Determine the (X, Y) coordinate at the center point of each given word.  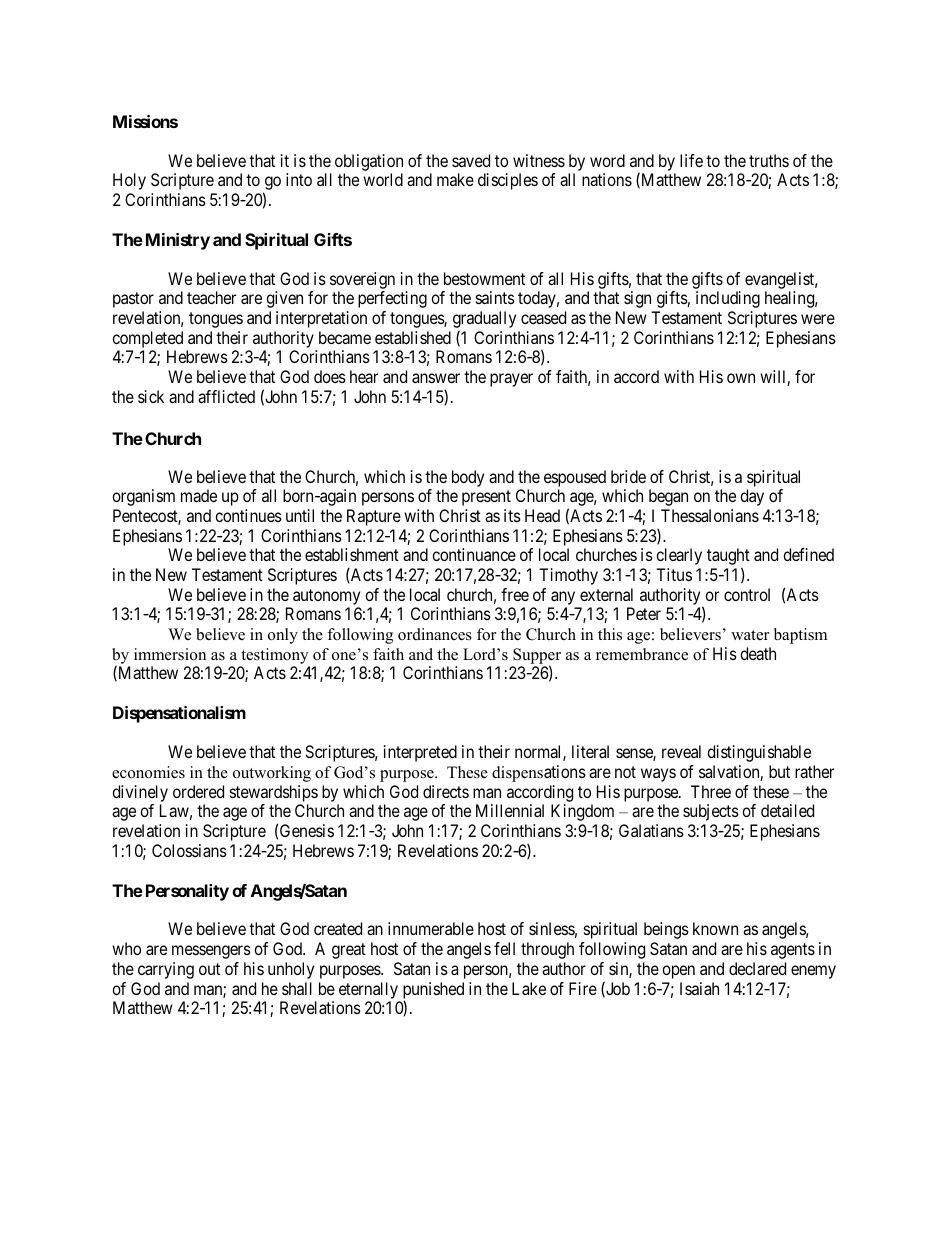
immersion (170, 654)
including (728, 299)
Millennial (510, 810)
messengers (211, 952)
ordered (198, 791)
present (486, 498)
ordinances (435, 634)
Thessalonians (710, 515)
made (199, 495)
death (758, 653)
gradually (484, 321)
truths (769, 160)
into (299, 179)
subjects (711, 812)
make (455, 179)
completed (147, 339)
